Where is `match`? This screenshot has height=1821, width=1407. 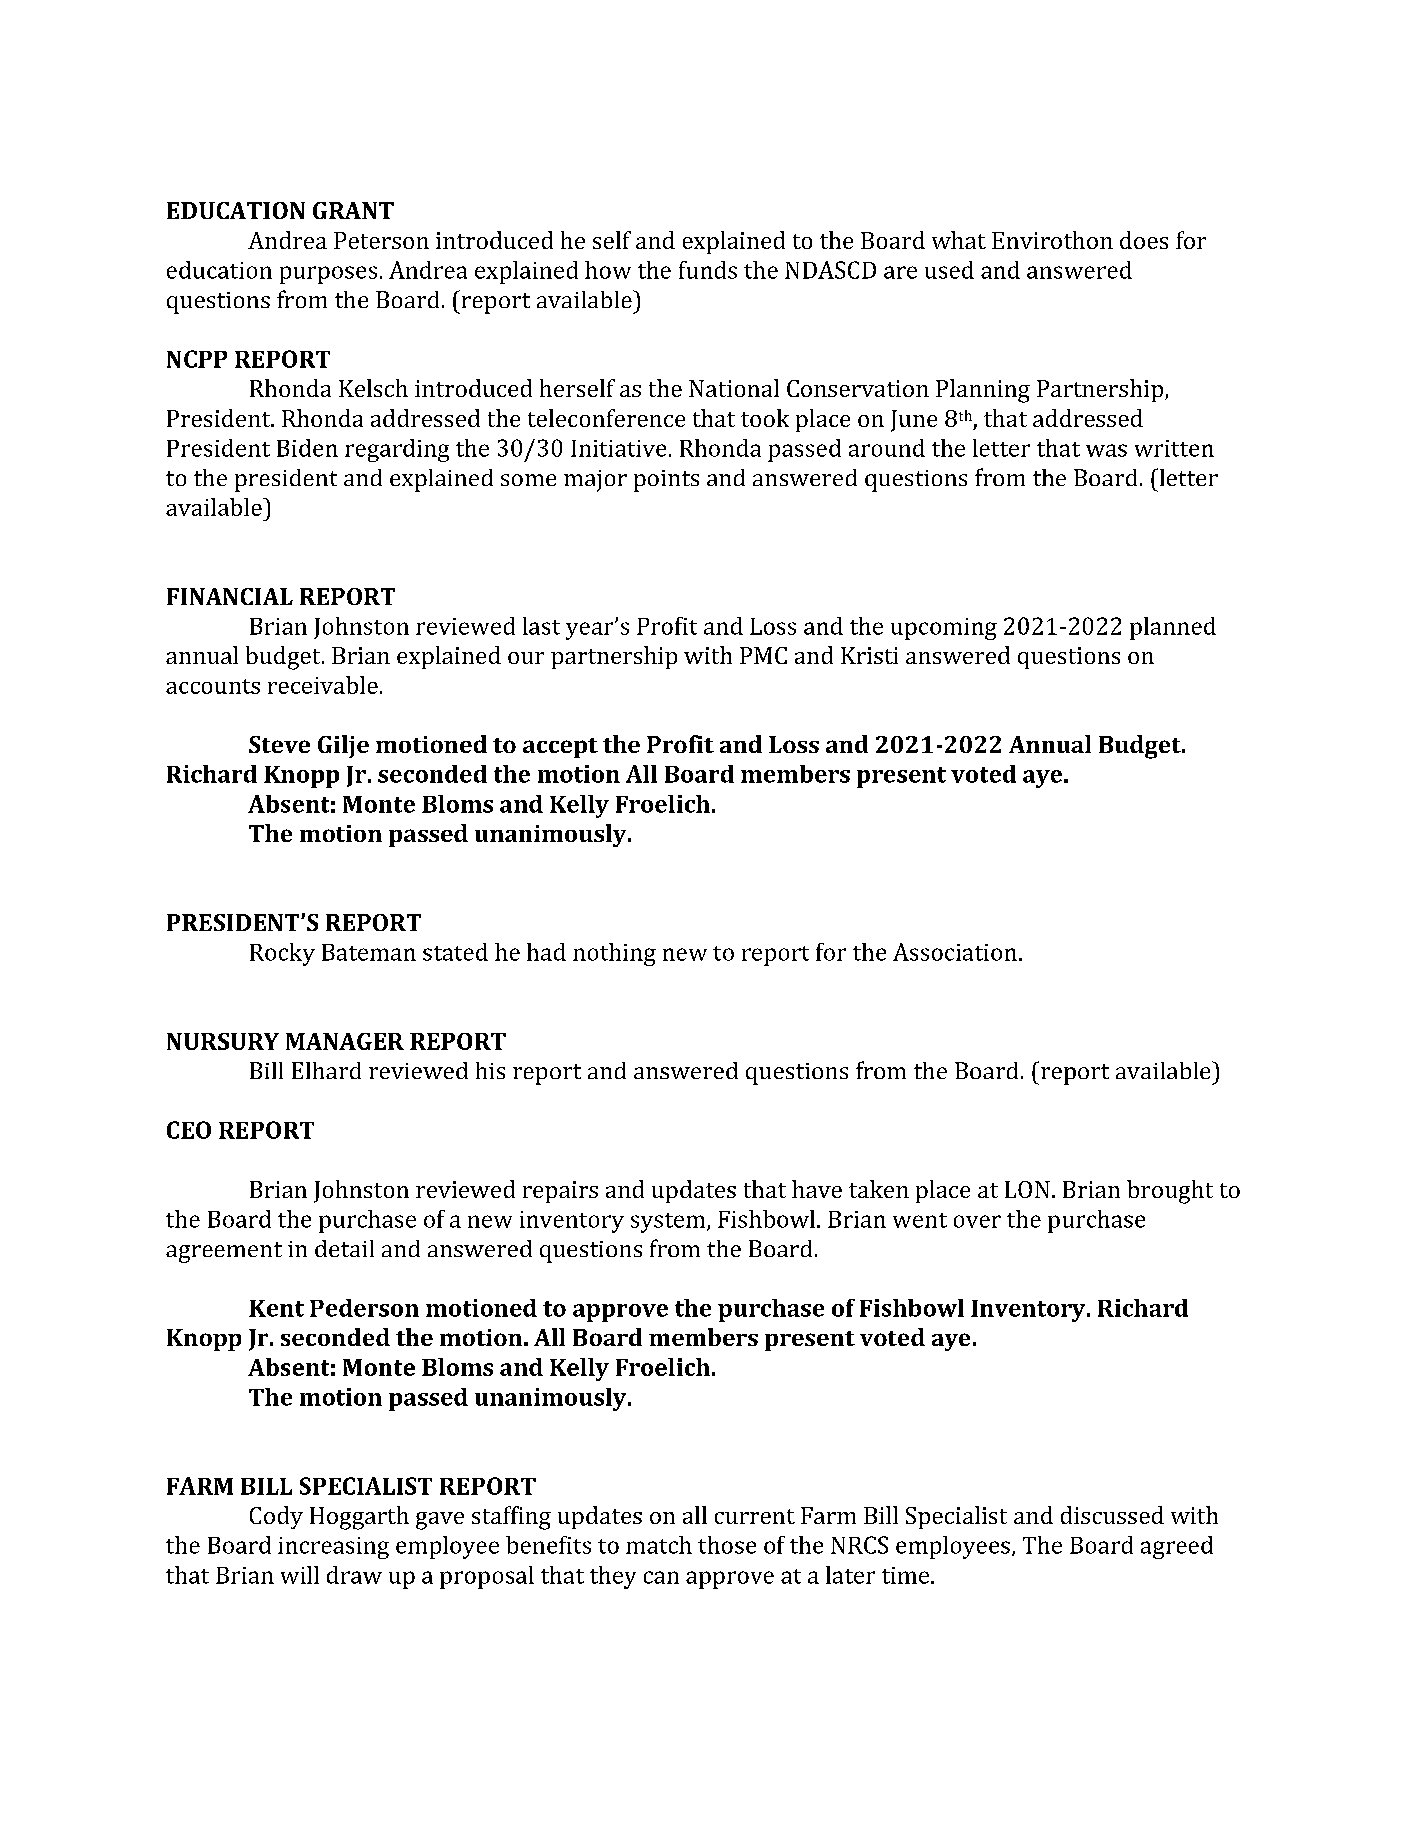 match is located at coordinates (659, 1545).
